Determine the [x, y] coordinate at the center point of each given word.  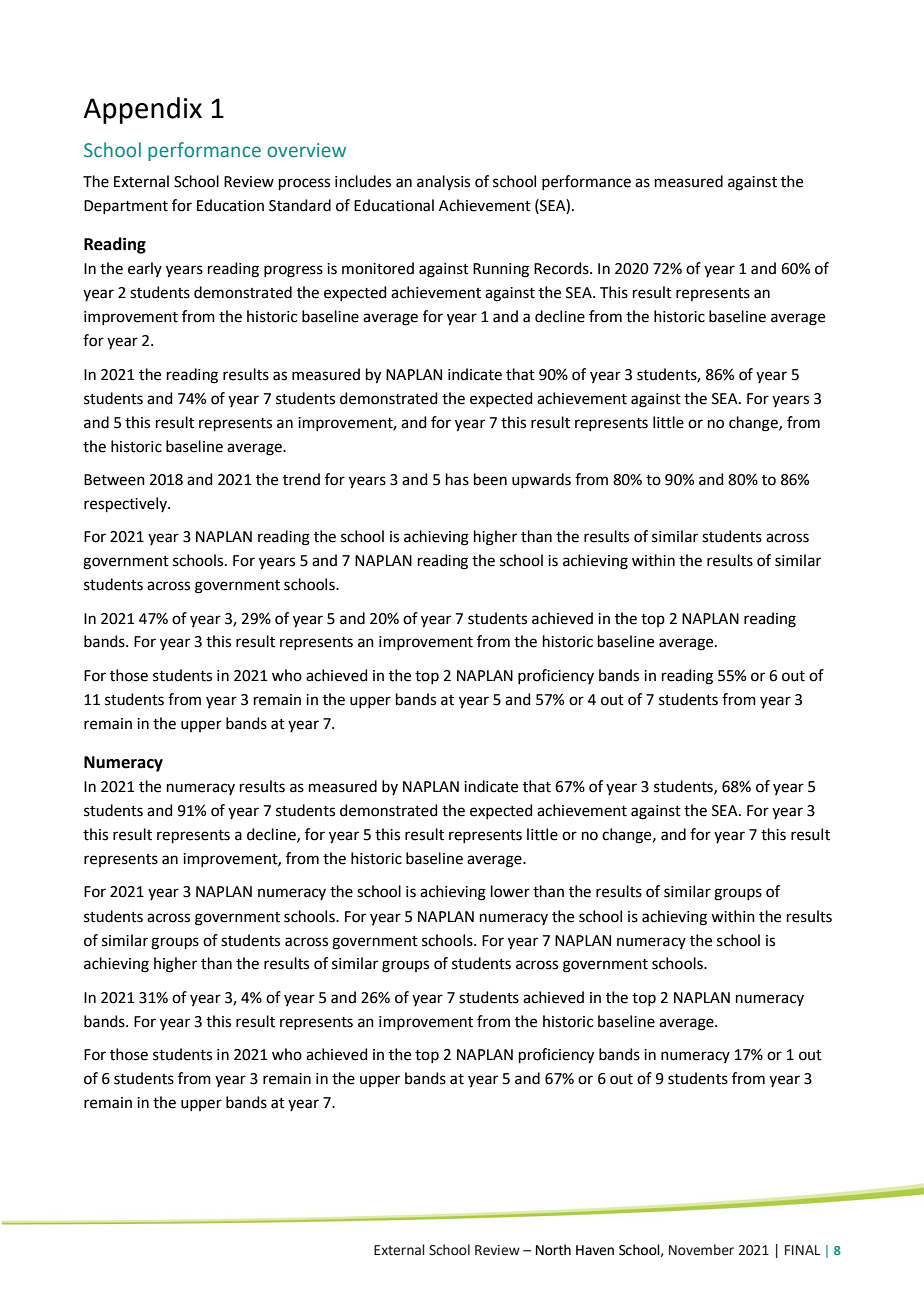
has [457, 479]
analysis [443, 182]
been [490, 479]
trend [301, 479]
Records [562, 268]
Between [114, 480]
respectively [126, 504]
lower [510, 891]
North [553, 1250]
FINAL [802, 1250]
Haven [595, 1250]
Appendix [143, 110]
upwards [541, 480]
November [701, 1250]
